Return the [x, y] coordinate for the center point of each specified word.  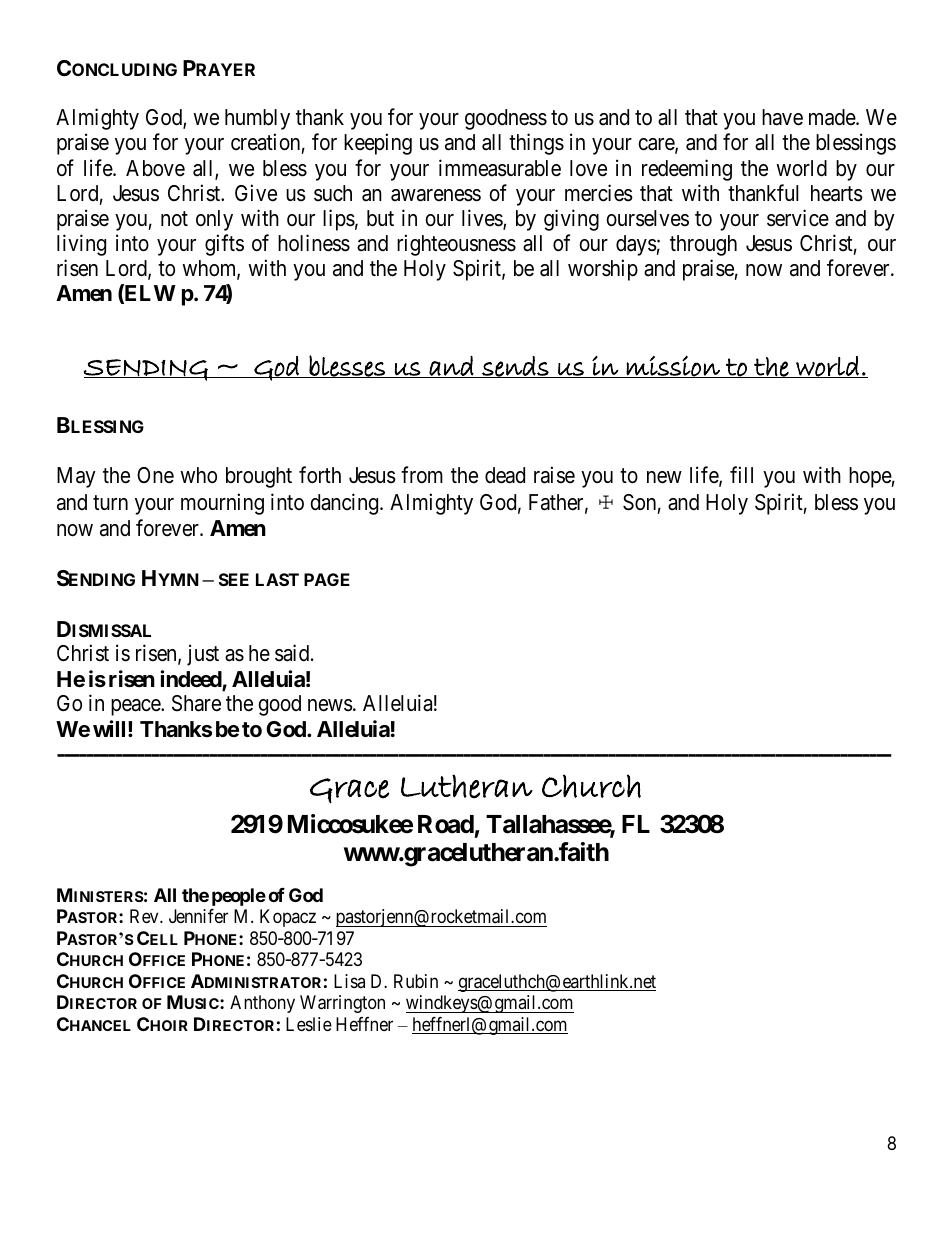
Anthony [262, 1004]
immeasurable [500, 168]
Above [155, 168]
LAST [277, 579]
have [782, 117]
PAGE [327, 579]
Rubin [416, 981]
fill [741, 474]
